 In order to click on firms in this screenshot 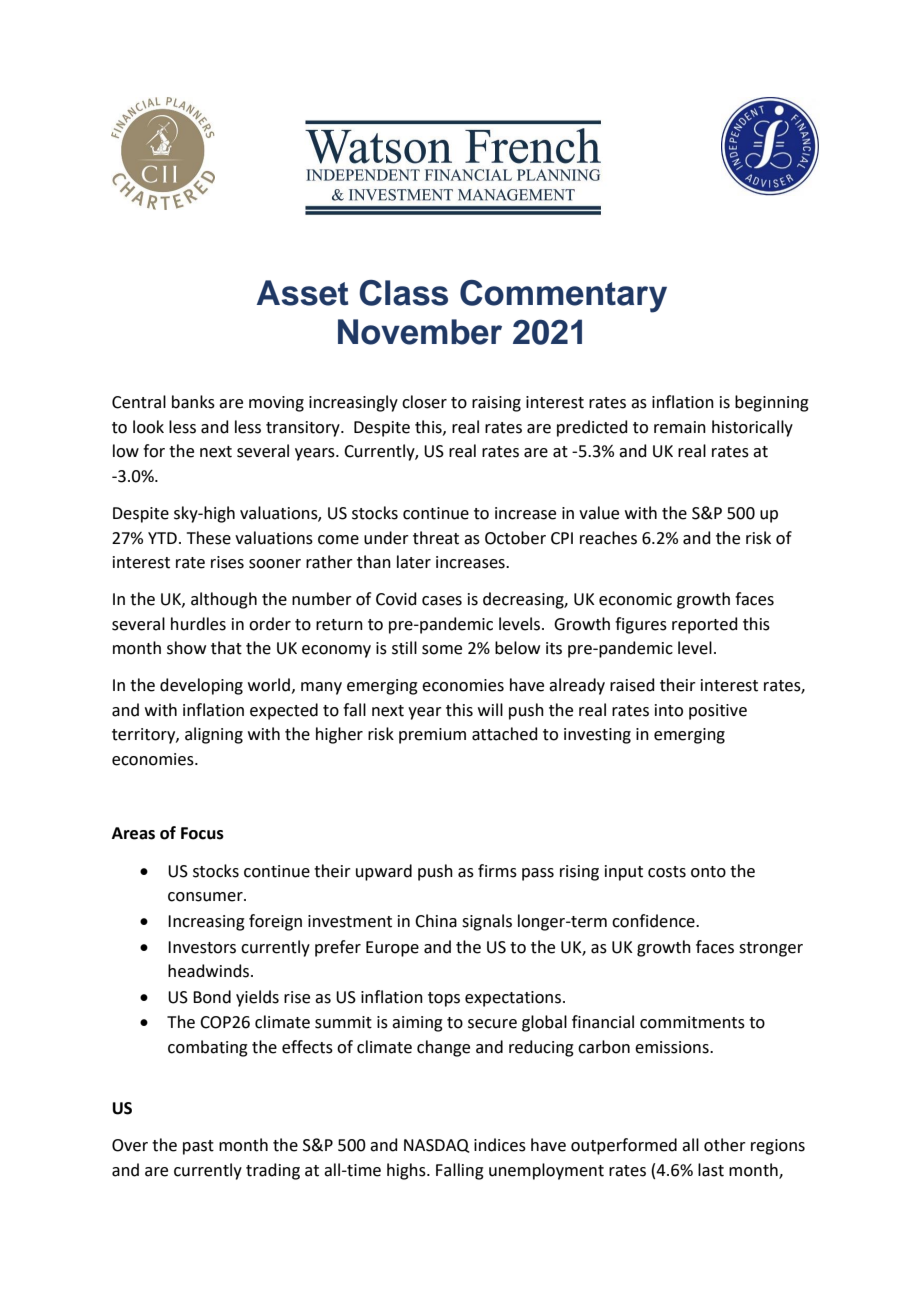, I will do `click(497, 871)`.
